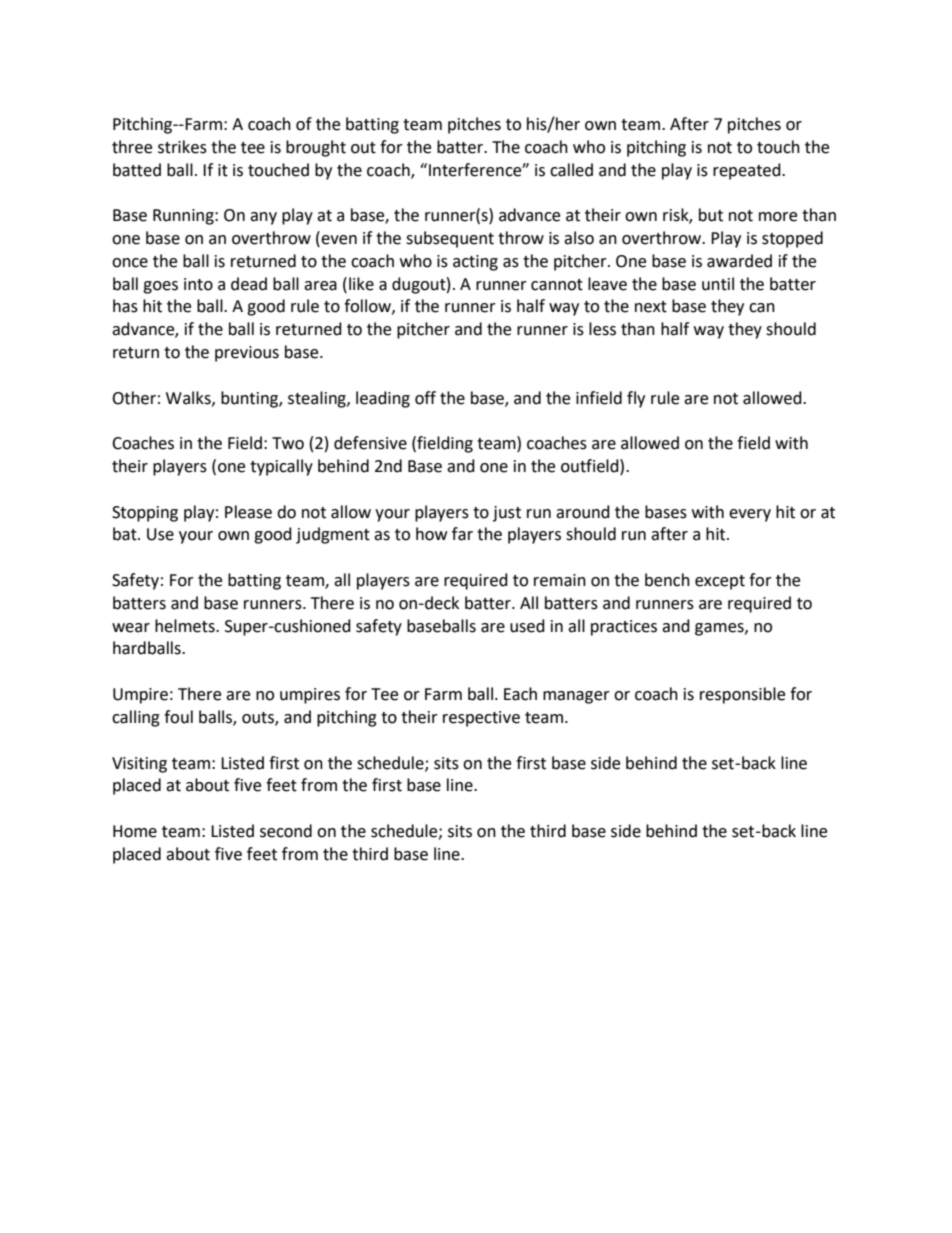  What do you see at coordinates (527, 626) in the screenshot?
I see `used` at bounding box center [527, 626].
